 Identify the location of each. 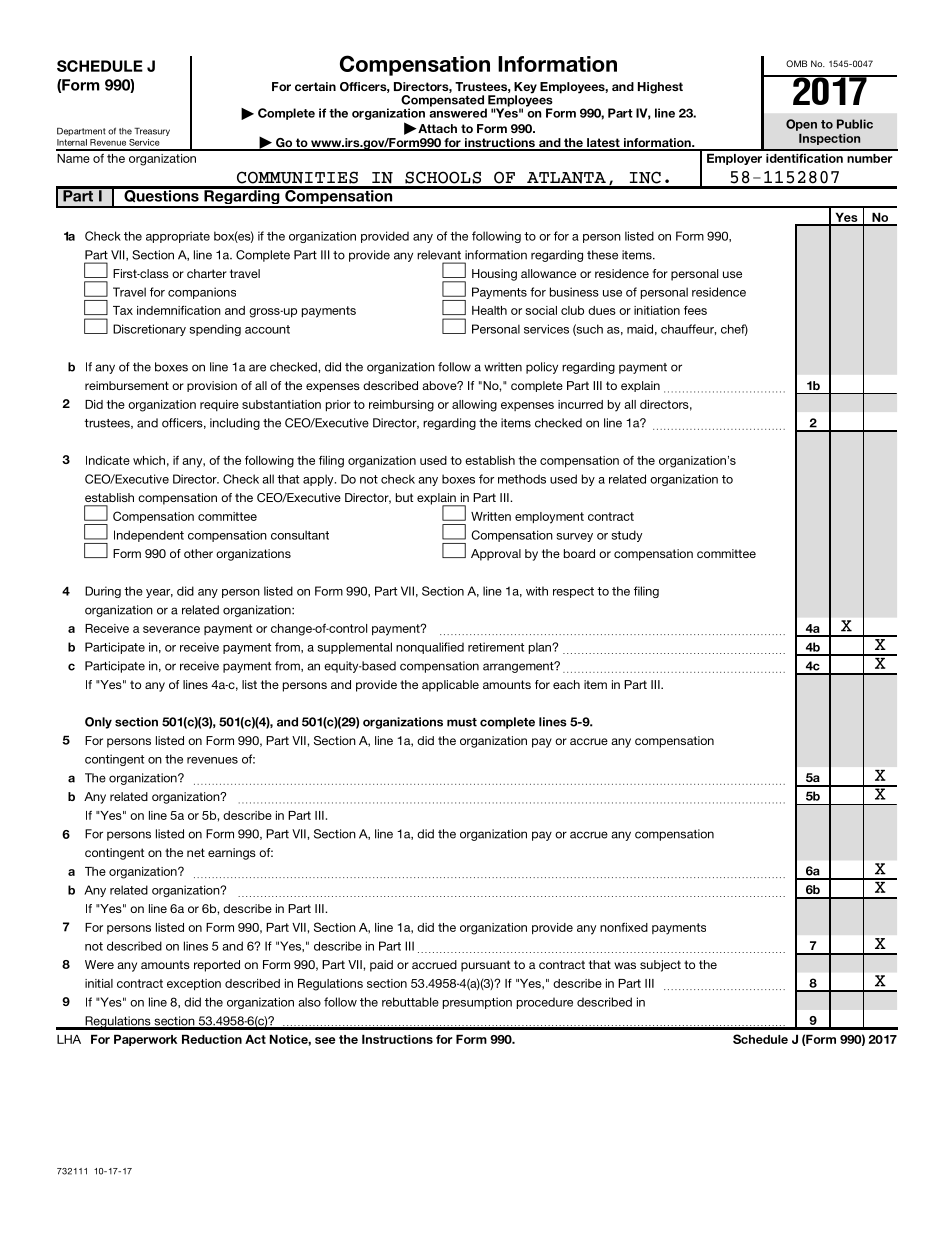
(566, 684).
